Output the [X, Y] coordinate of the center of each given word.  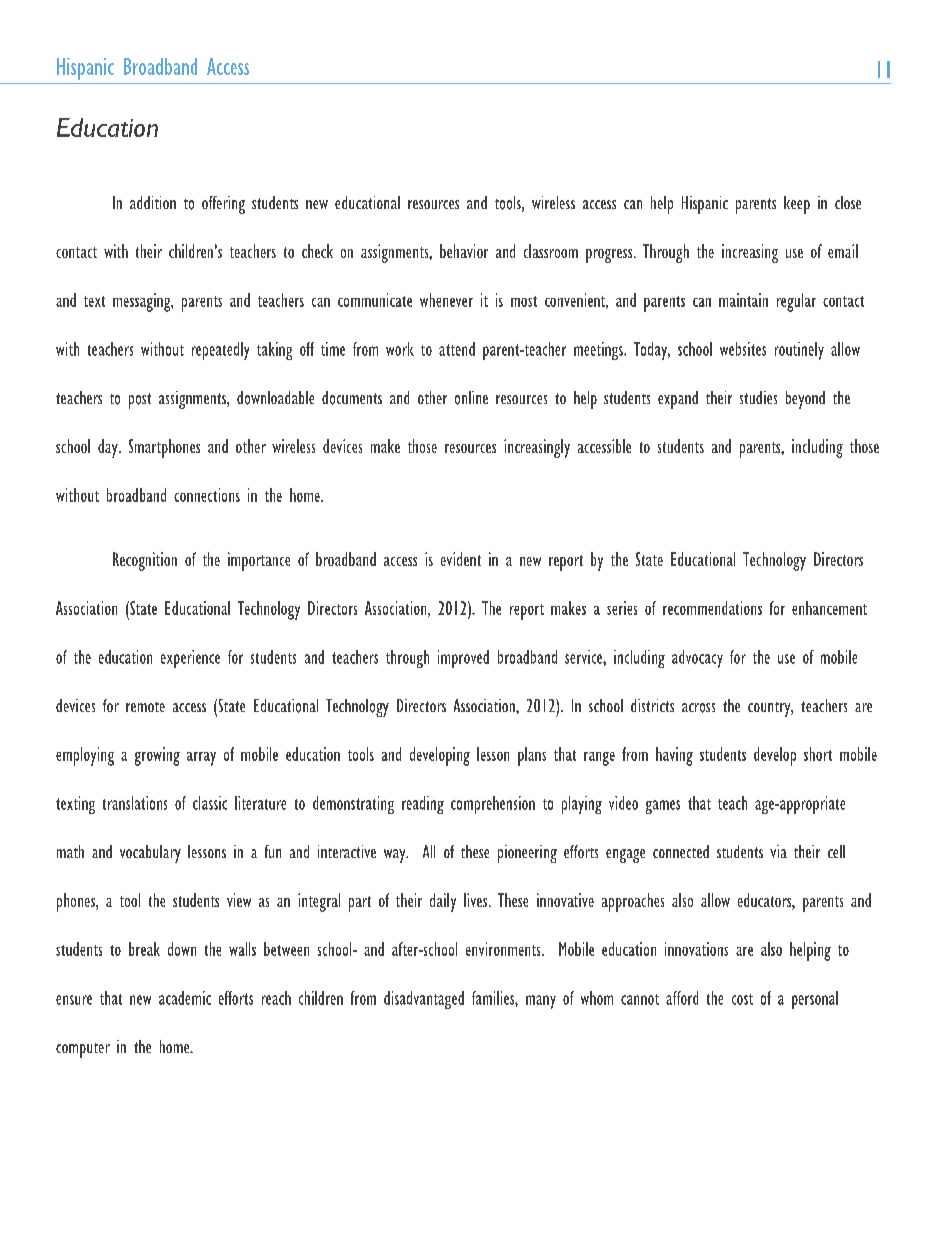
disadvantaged [424, 1000]
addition [153, 202]
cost [742, 999]
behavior [464, 251]
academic [185, 998]
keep [797, 205]
